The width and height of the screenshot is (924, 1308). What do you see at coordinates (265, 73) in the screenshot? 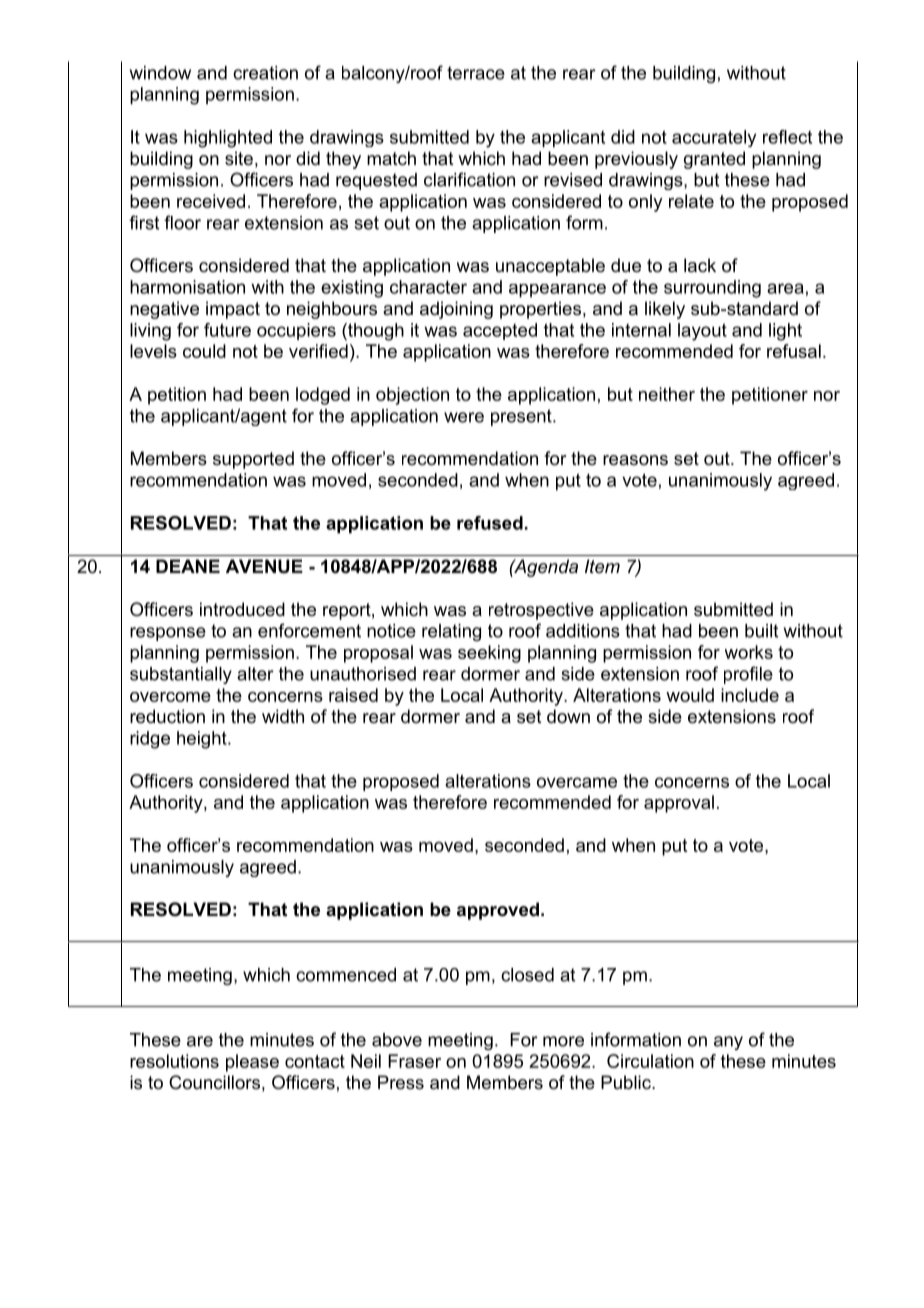
I see `creation` at bounding box center [265, 73].
